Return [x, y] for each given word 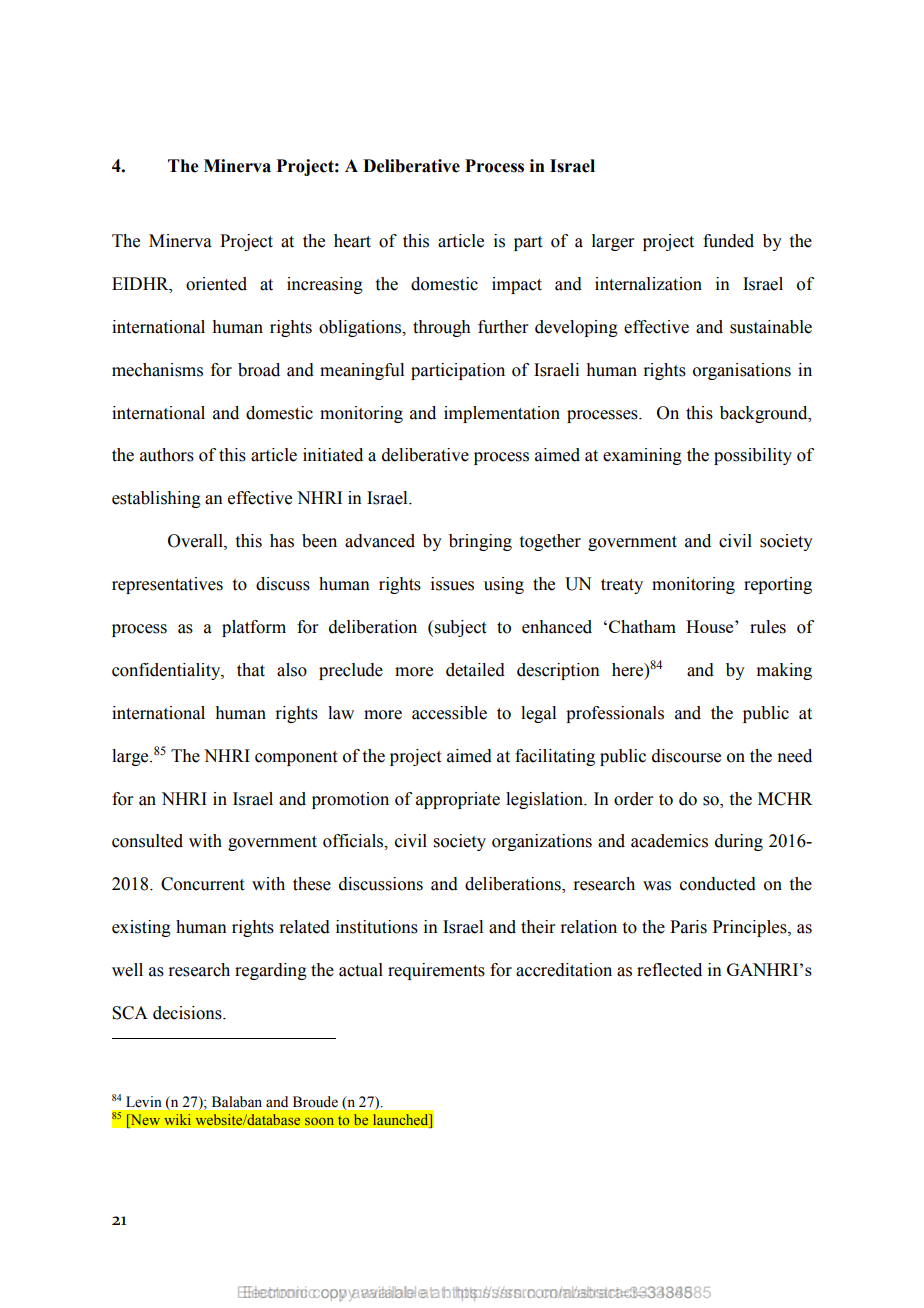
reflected [669, 970]
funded [728, 241]
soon [319, 1121]
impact [517, 285]
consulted [147, 841]
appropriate [458, 800]
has [282, 541]
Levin [144, 1102]
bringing [480, 542]
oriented [216, 284]
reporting [778, 585]
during [739, 842]
